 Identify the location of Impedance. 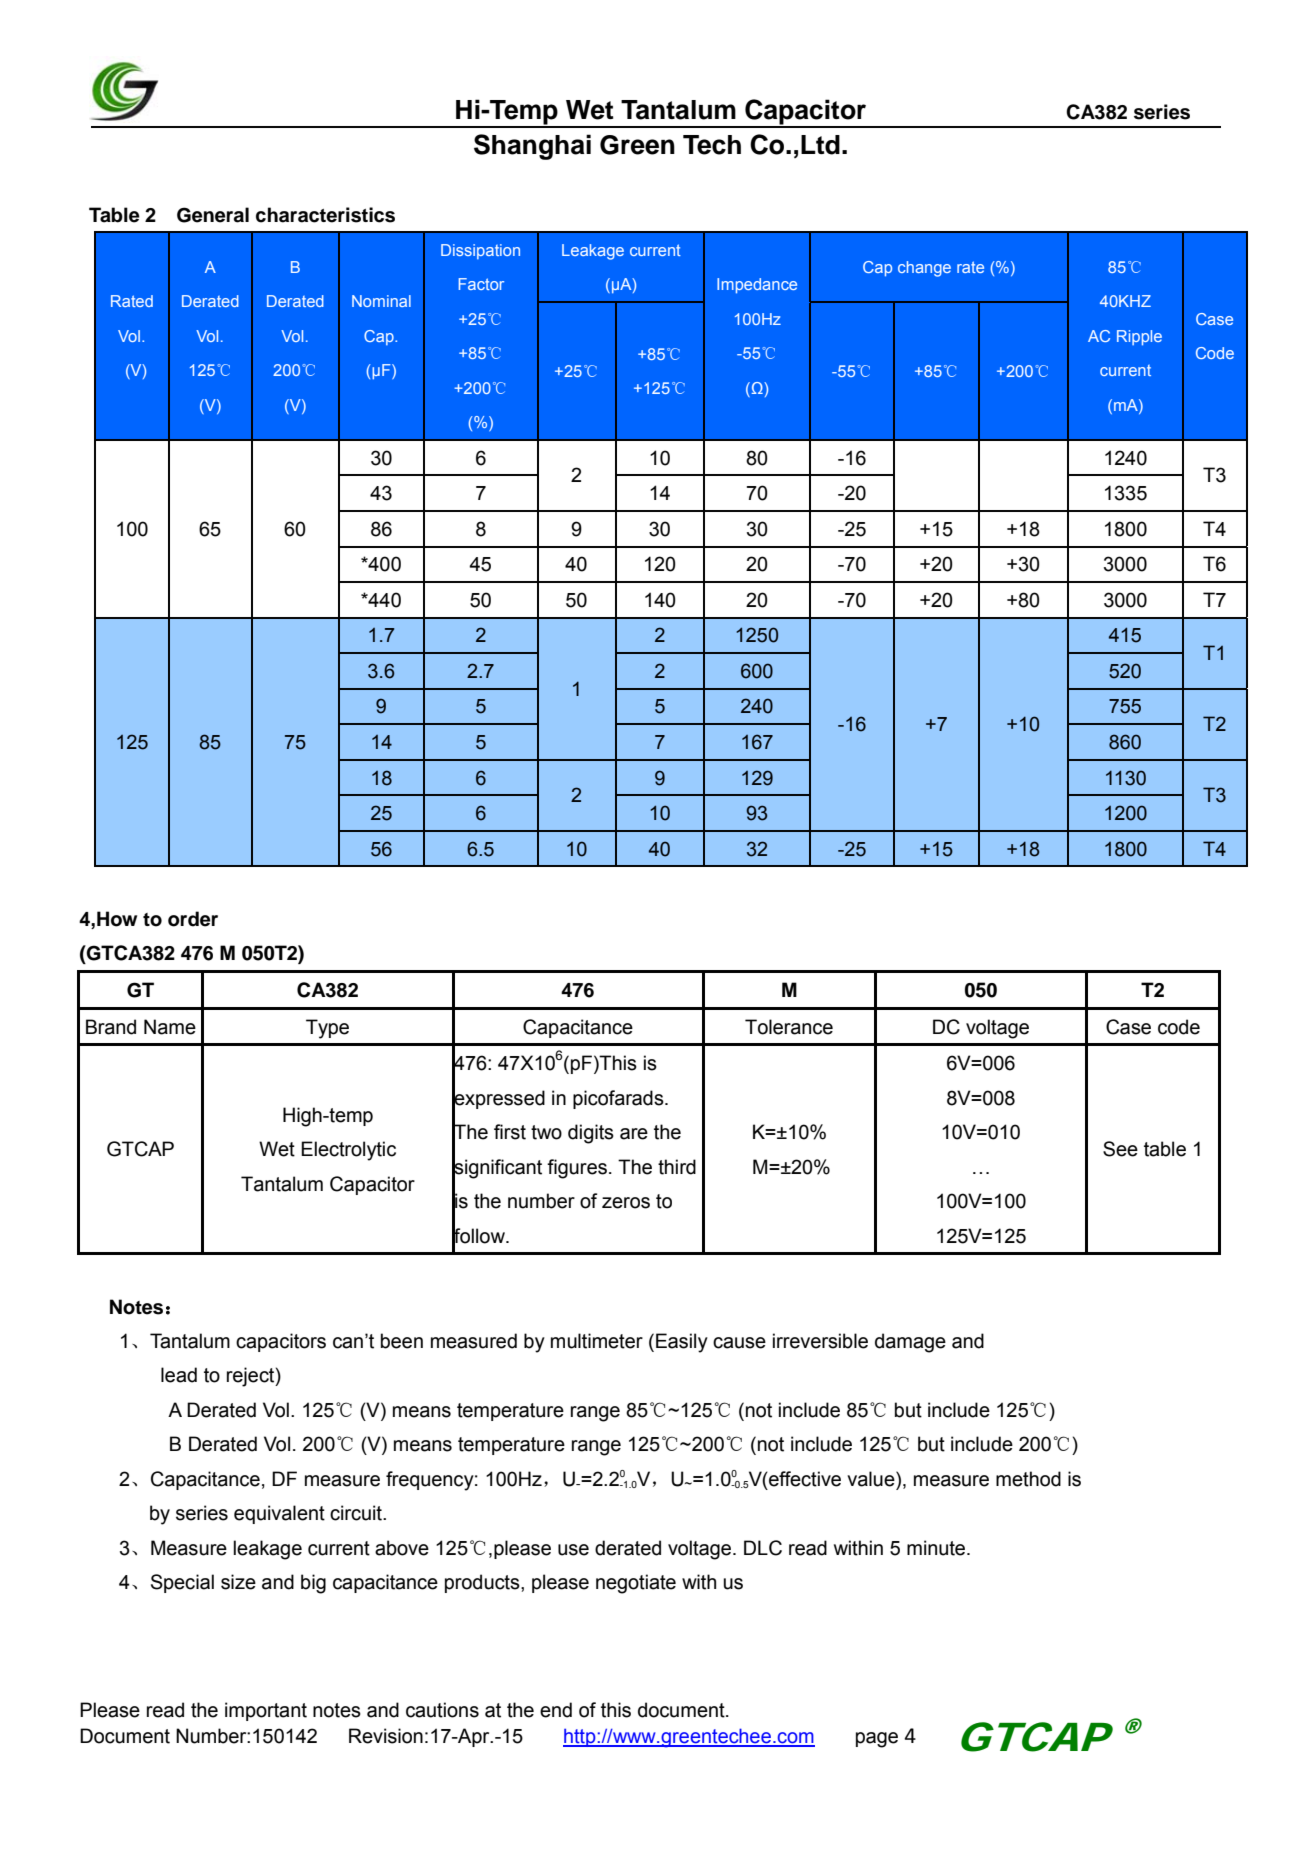
(757, 286).
